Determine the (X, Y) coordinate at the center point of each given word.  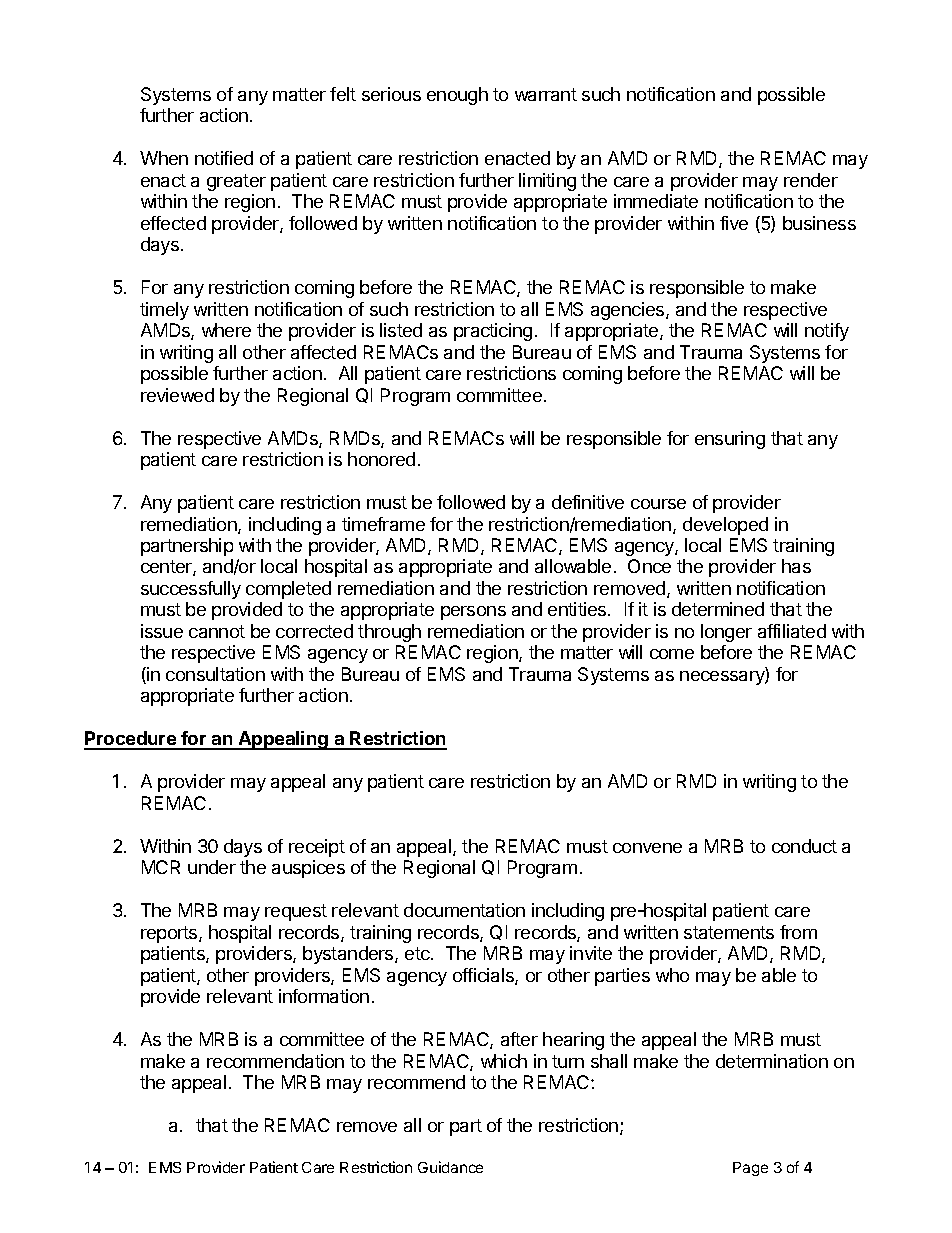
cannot (217, 631)
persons (473, 613)
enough (457, 96)
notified (224, 158)
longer (726, 633)
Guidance (450, 1167)
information (324, 996)
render (811, 180)
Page (750, 1169)
